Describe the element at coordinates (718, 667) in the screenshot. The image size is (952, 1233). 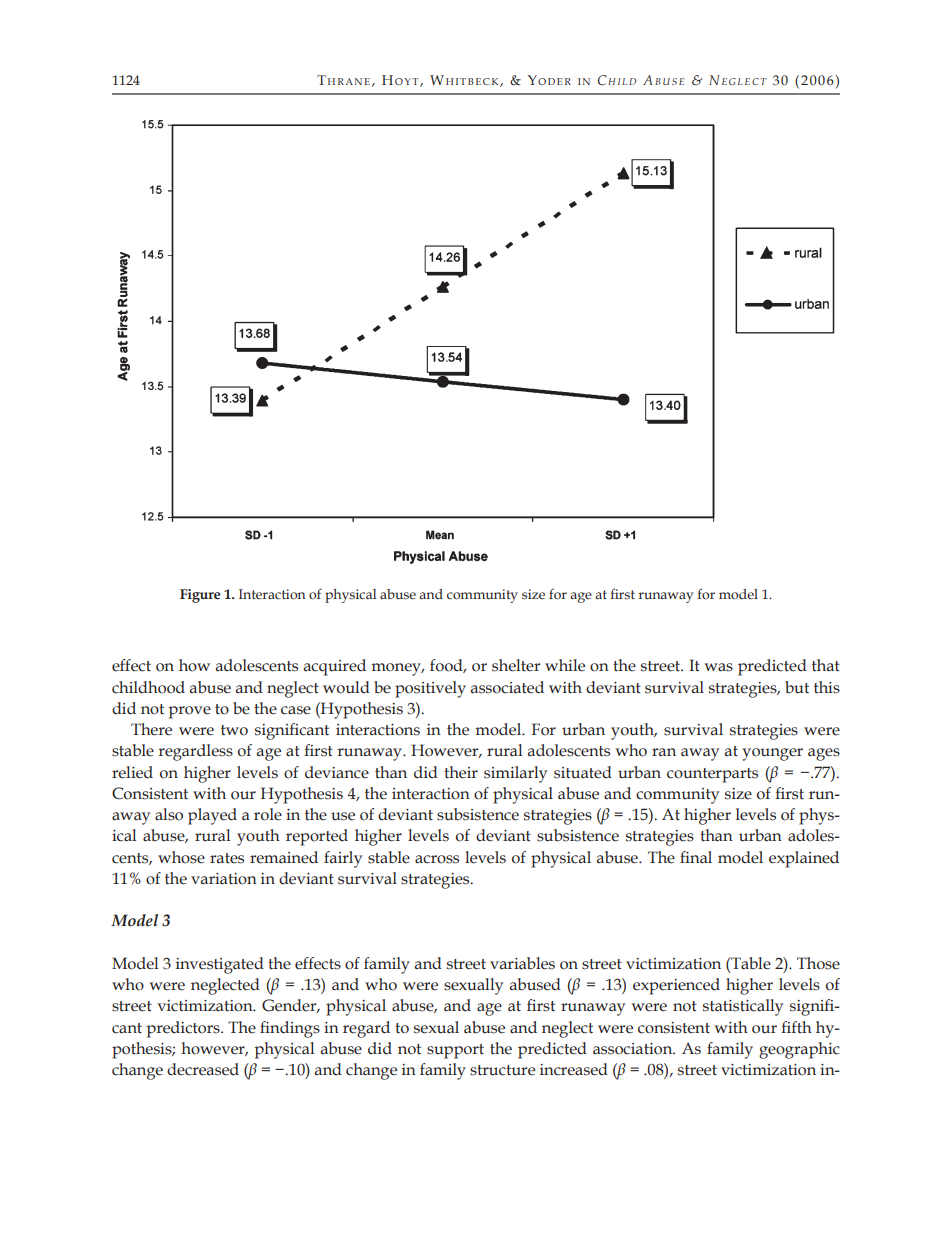
I see `was` at that location.
